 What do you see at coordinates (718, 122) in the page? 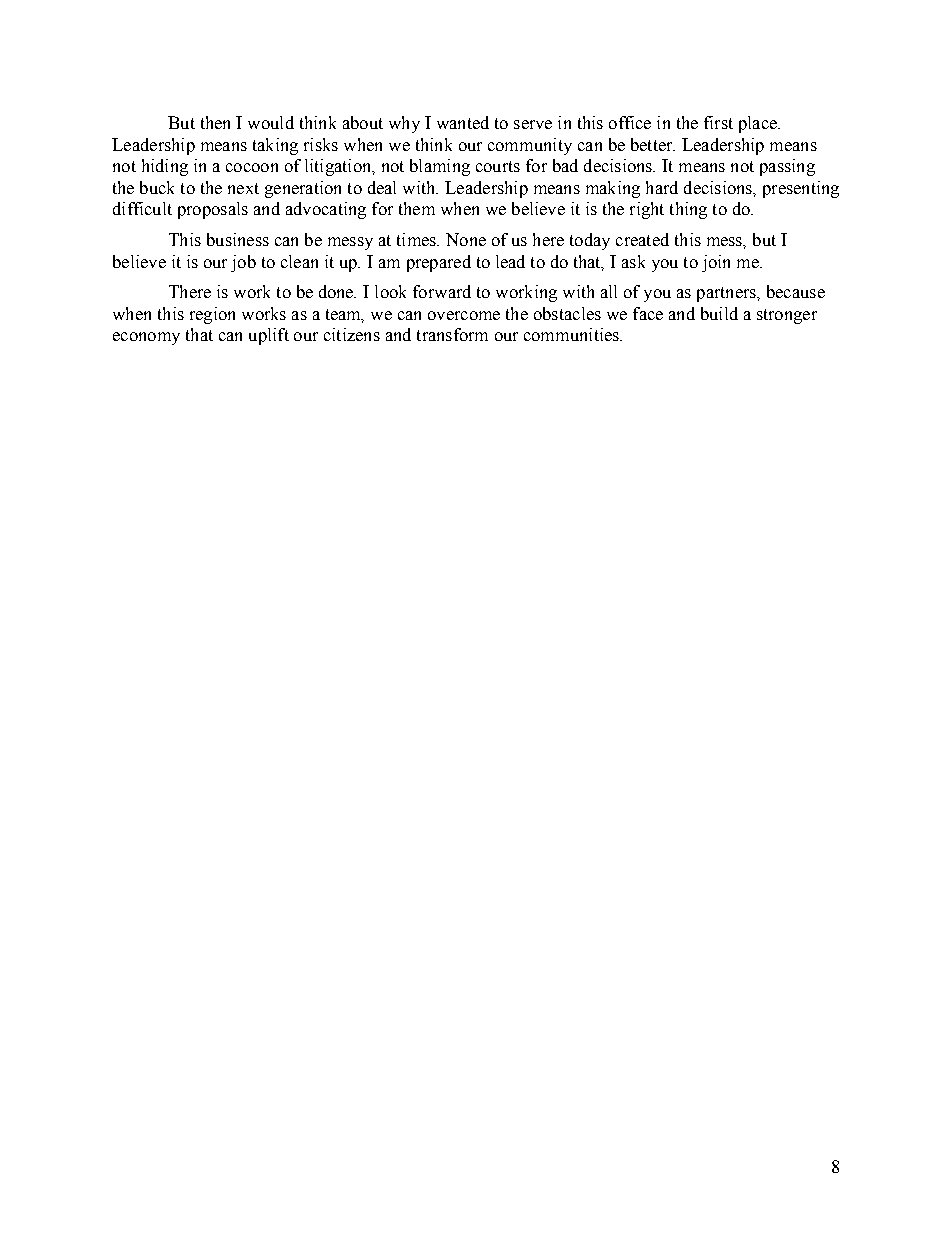
I see `first` at bounding box center [718, 122].
